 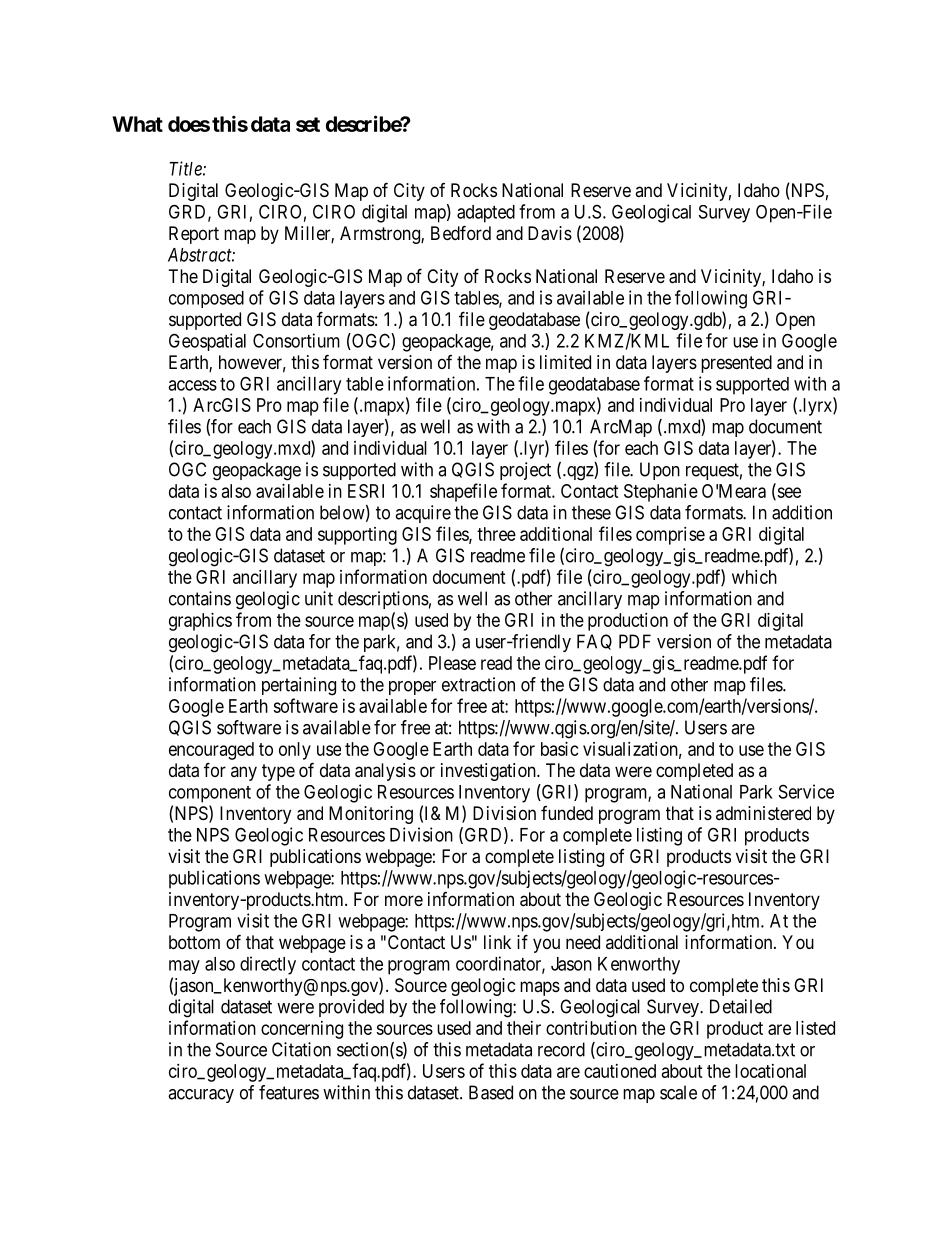 What do you see at coordinates (489, 772) in the screenshot?
I see `investigation` at bounding box center [489, 772].
